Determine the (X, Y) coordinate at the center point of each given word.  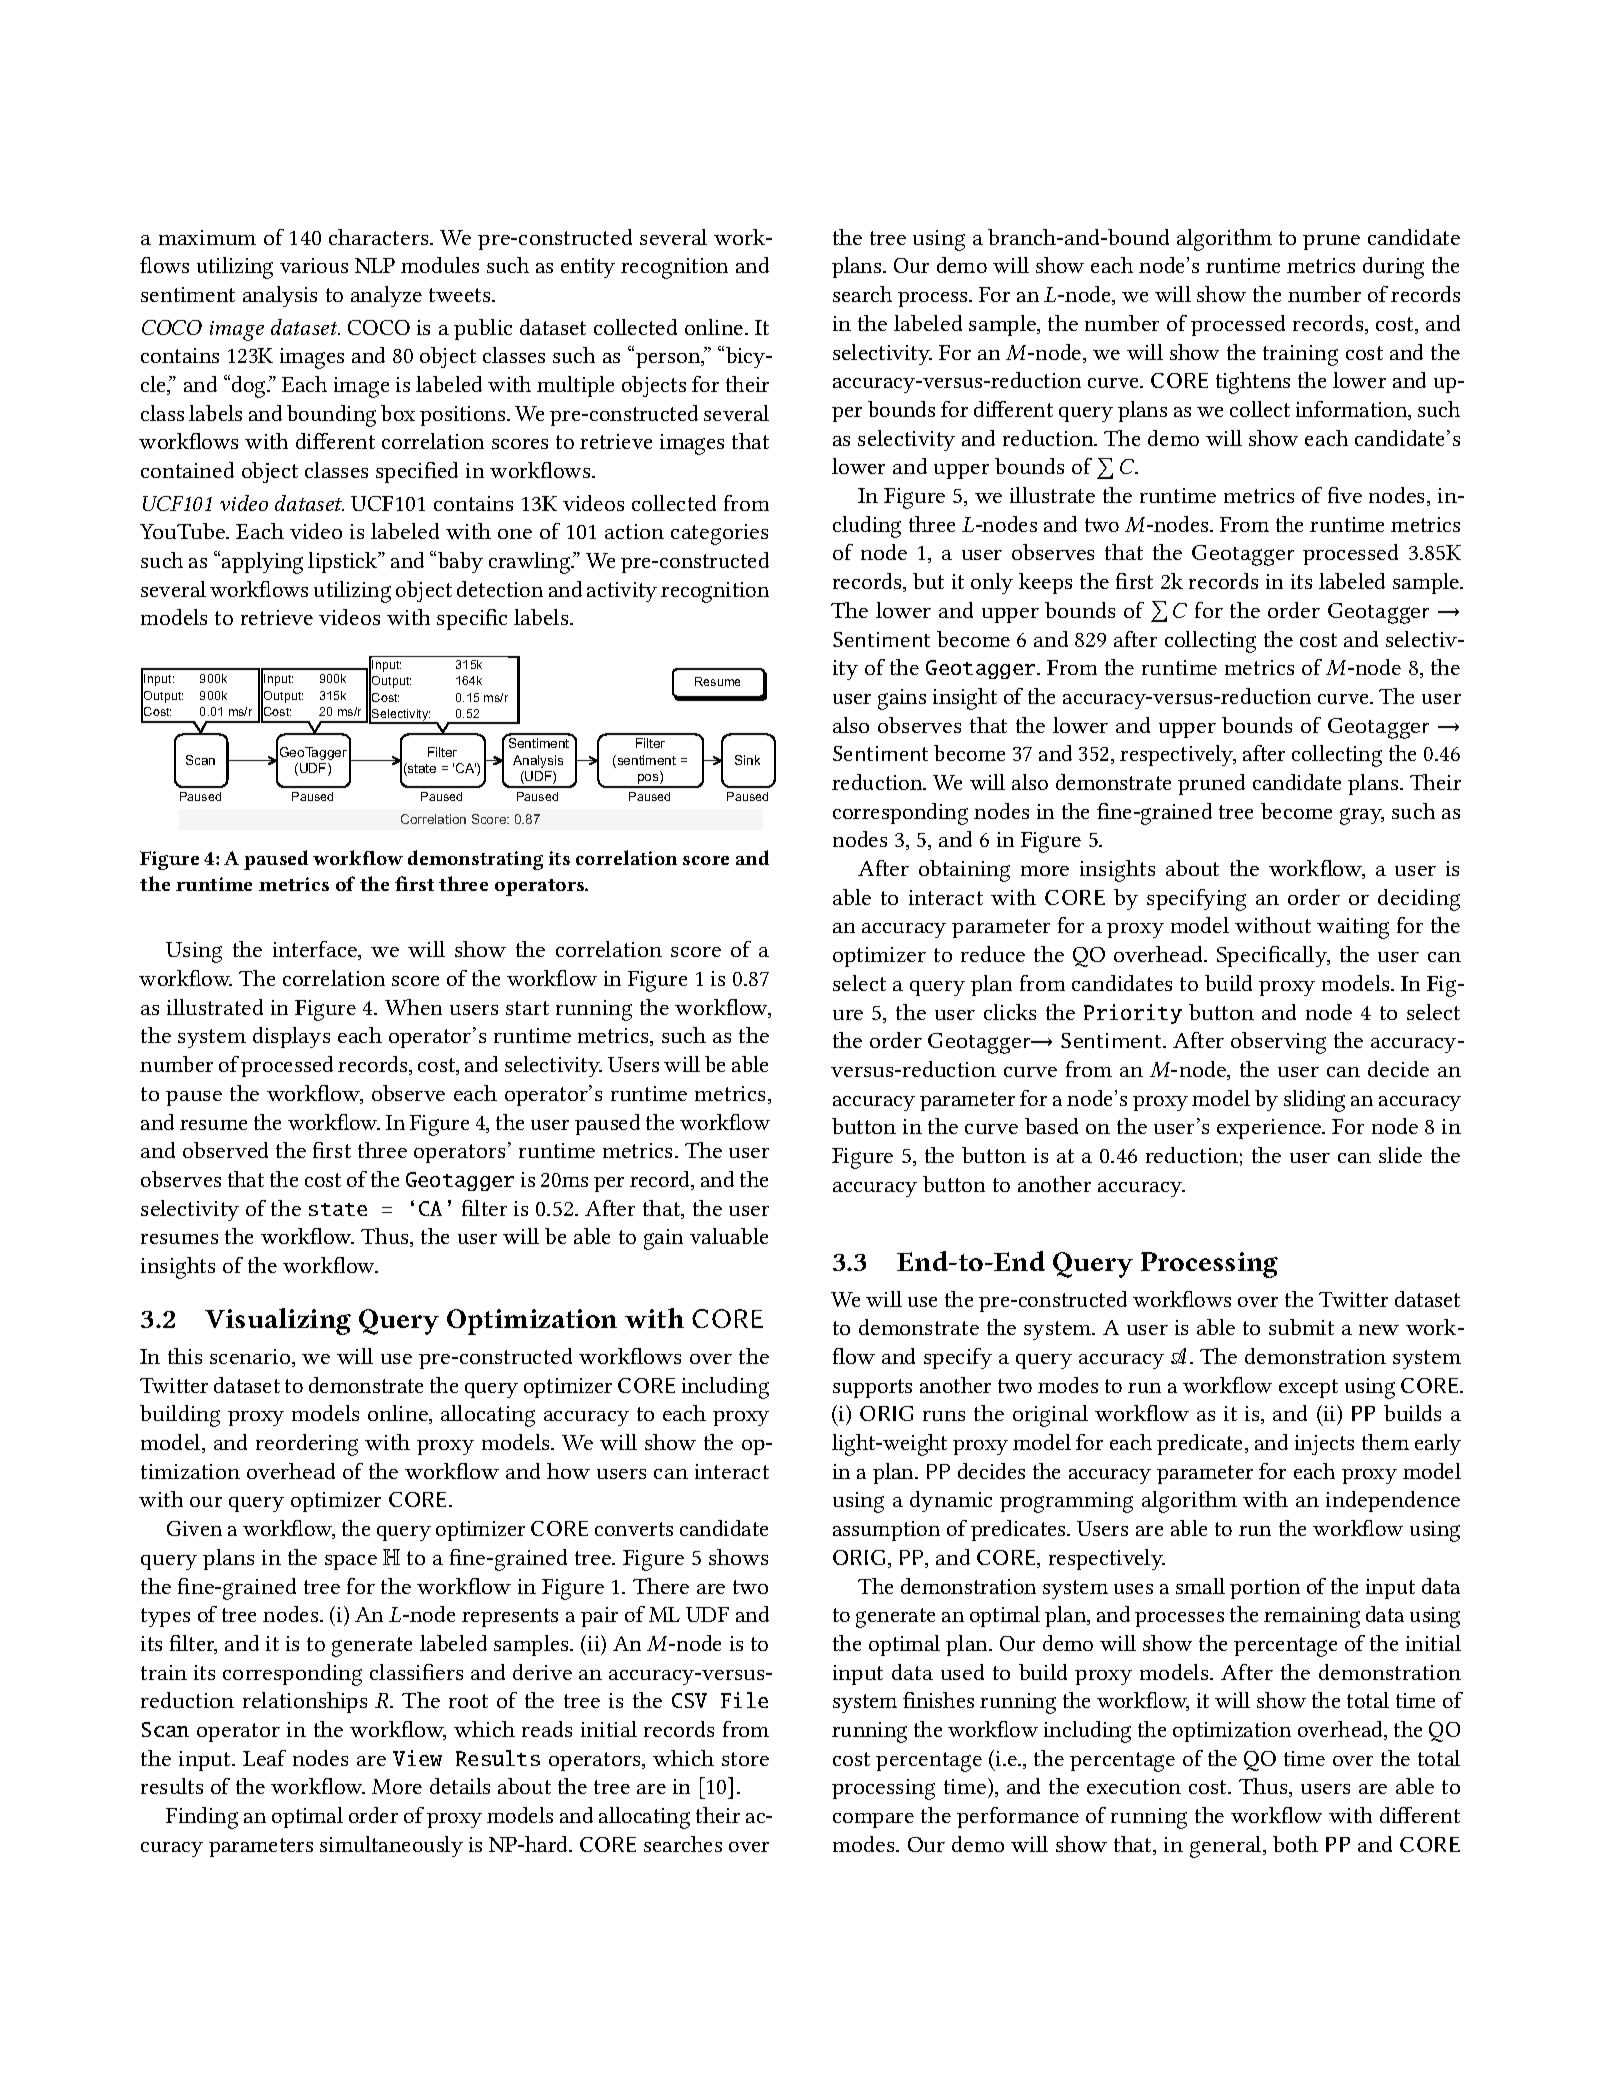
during (1393, 268)
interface (316, 950)
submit (1301, 1327)
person (669, 360)
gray (1362, 816)
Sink (747, 760)
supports (872, 1388)
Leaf (264, 1758)
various (314, 265)
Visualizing (278, 1321)
